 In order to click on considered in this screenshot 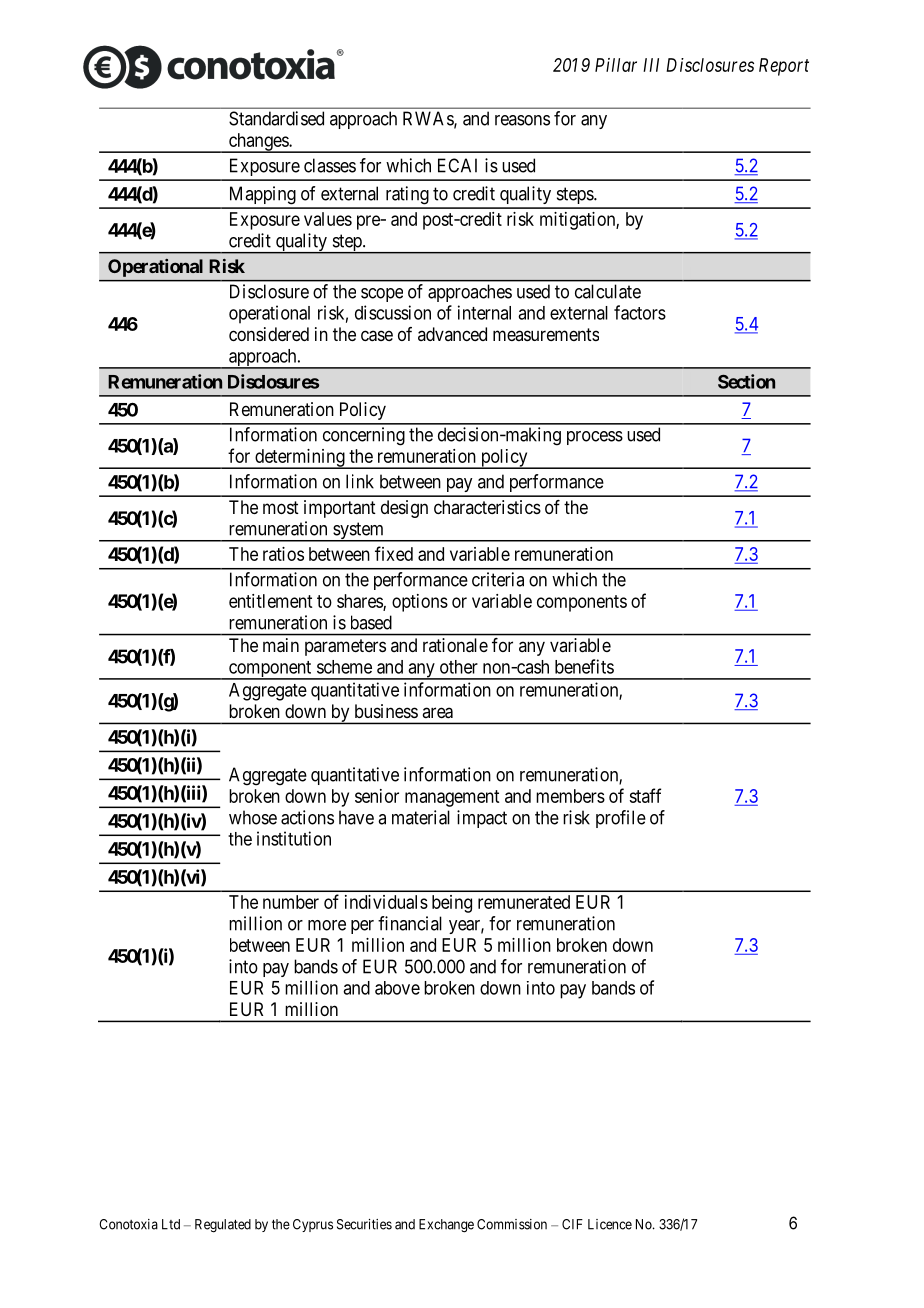, I will do `click(269, 334)`.
